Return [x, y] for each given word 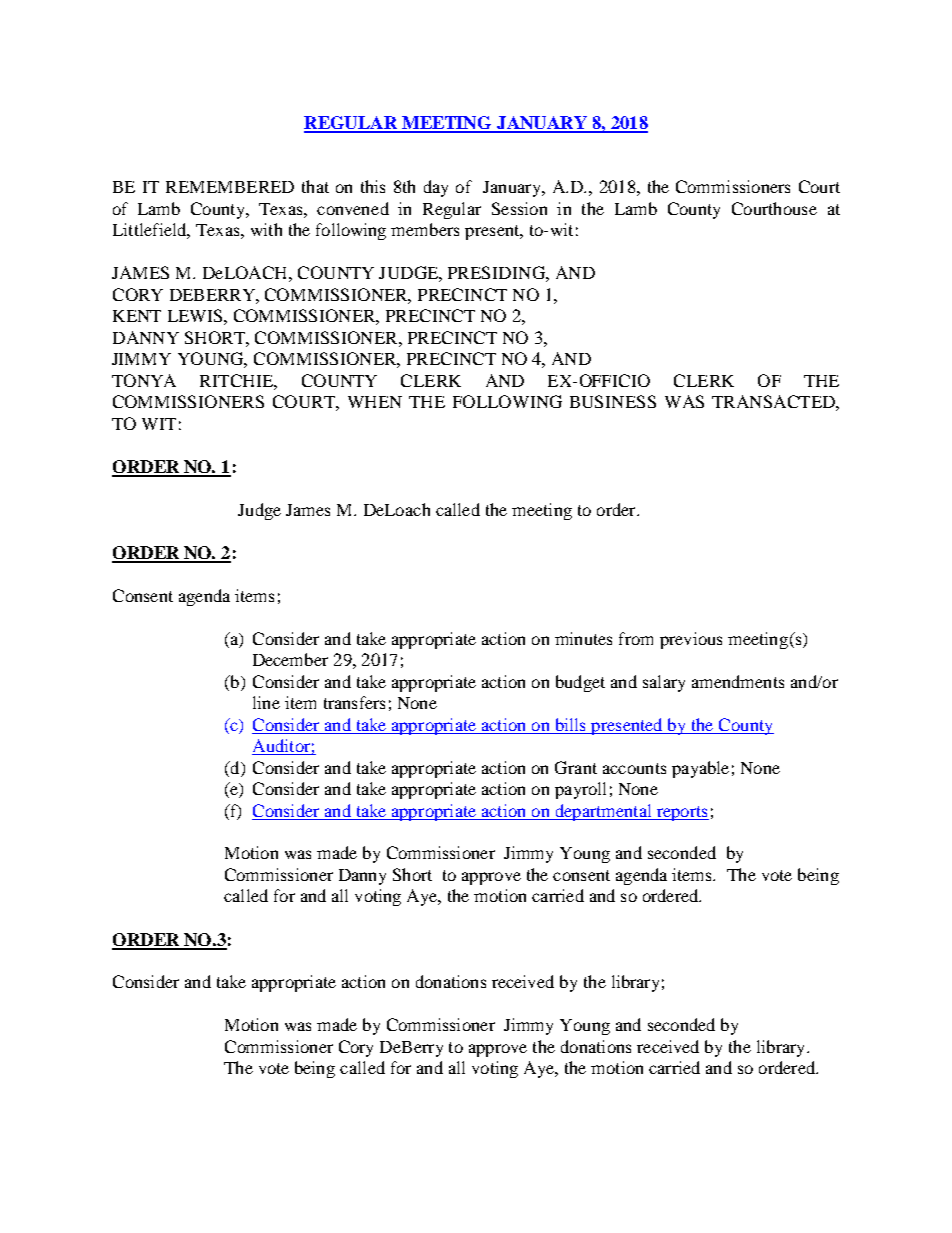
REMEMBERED [230, 187]
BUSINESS [613, 401]
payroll [580, 790]
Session [519, 208]
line [266, 702]
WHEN [375, 402]
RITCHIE [237, 380]
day [436, 188]
